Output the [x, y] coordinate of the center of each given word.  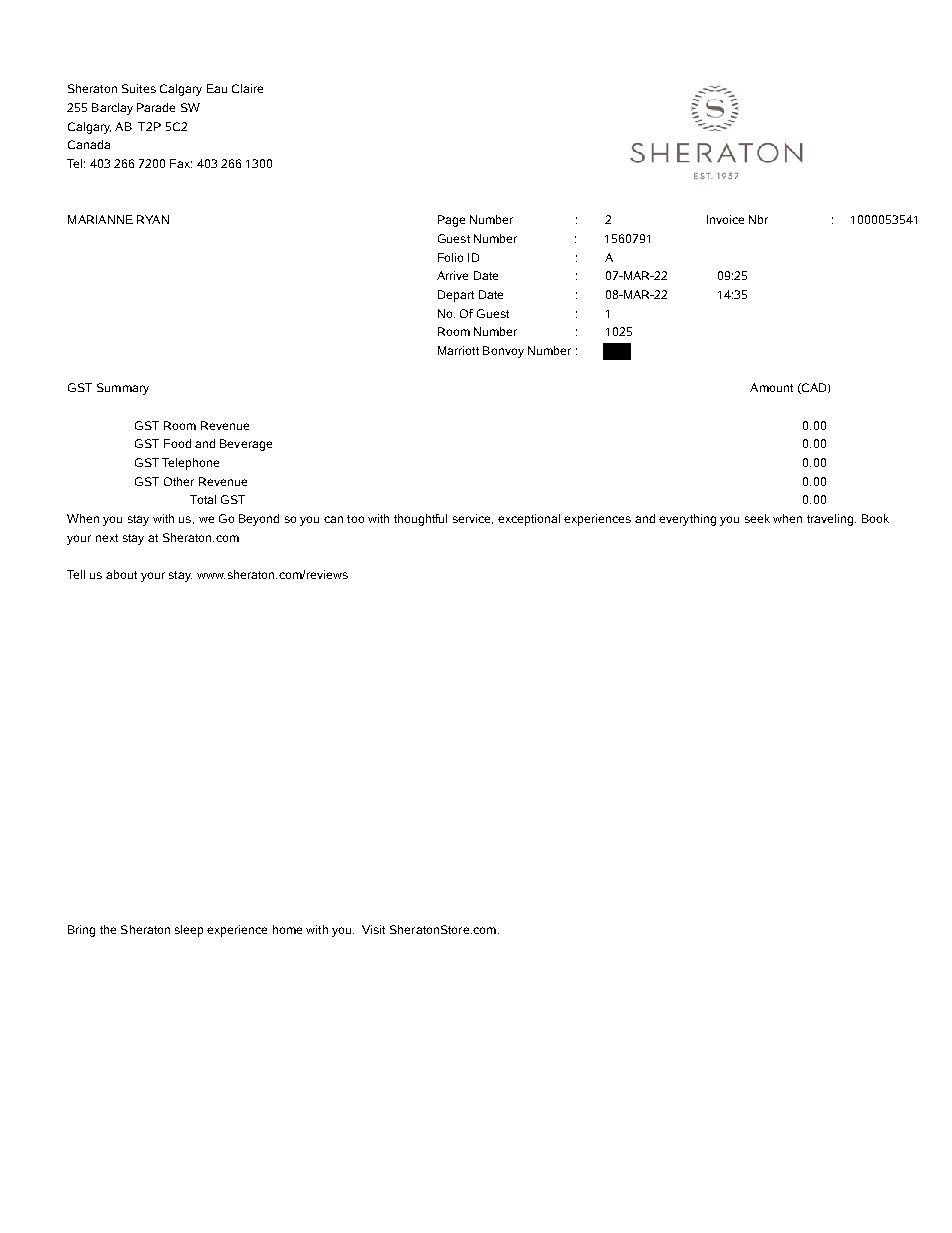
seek [757, 518]
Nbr [758, 219]
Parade [156, 107]
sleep [189, 931]
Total [203, 499]
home [287, 929]
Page [451, 221]
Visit [373, 929]
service [473, 519]
